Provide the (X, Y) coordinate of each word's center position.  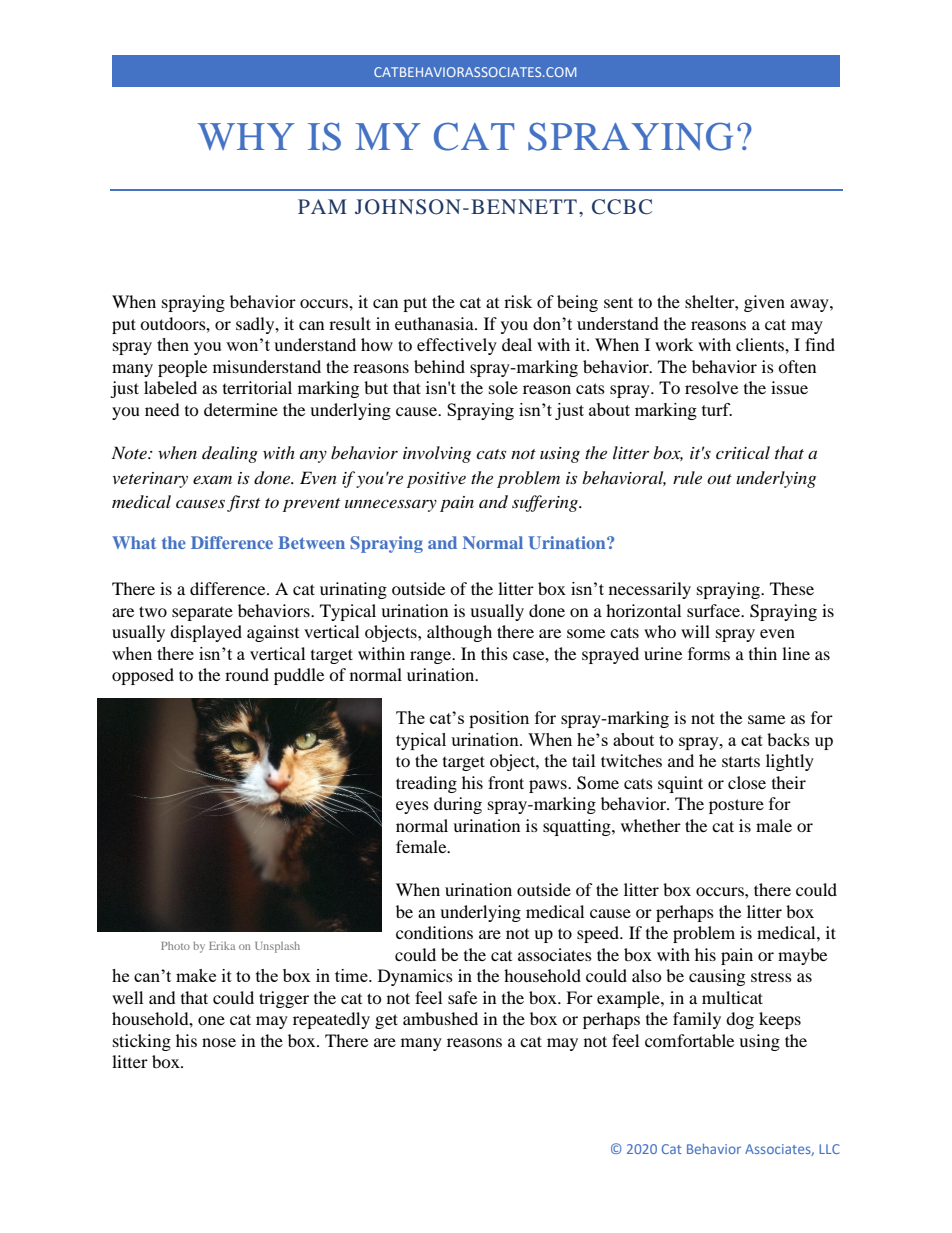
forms (709, 653)
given (764, 303)
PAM (322, 206)
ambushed (440, 1018)
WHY (246, 136)
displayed (206, 633)
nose (219, 1042)
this (494, 653)
